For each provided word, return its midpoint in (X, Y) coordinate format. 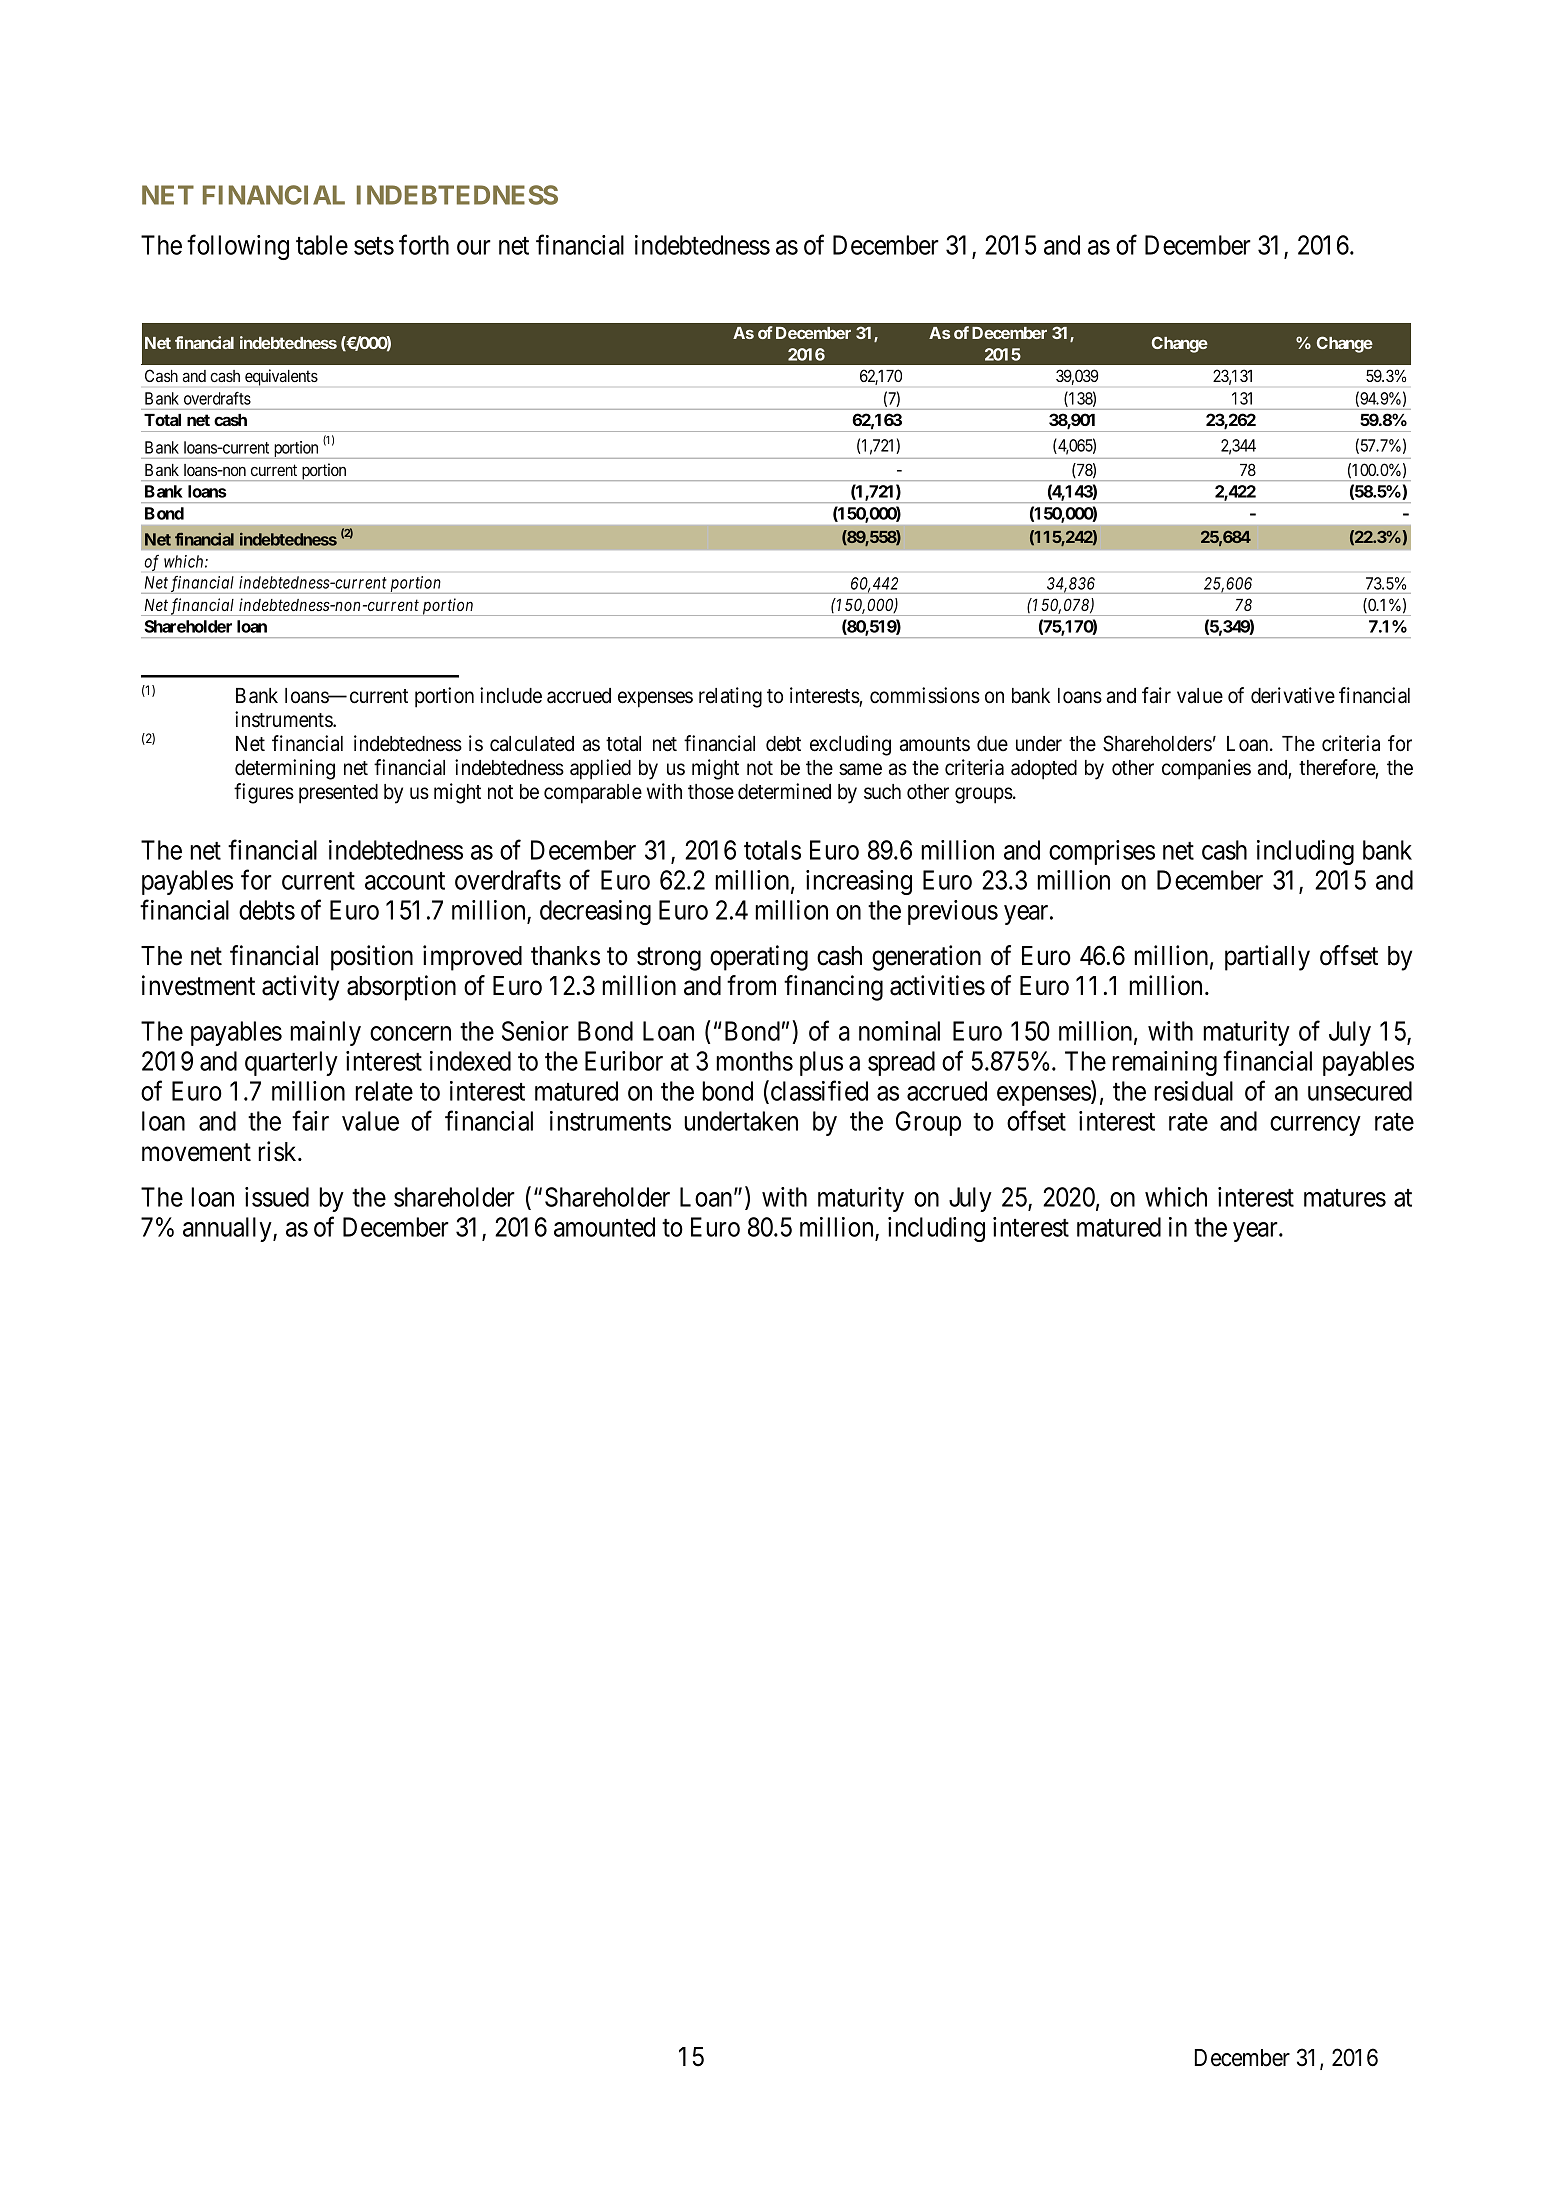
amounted (604, 1227)
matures (1345, 1198)
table (322, 245)
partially (1267, 958)
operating (759, 958)
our (474, 247)
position (372, 958)
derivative (1293, 695)
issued (277, 1197)
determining (285, 769)
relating (730, 697)
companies (1206, 769)
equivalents (281, 377)
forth (424, 244)
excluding (850, 745)
